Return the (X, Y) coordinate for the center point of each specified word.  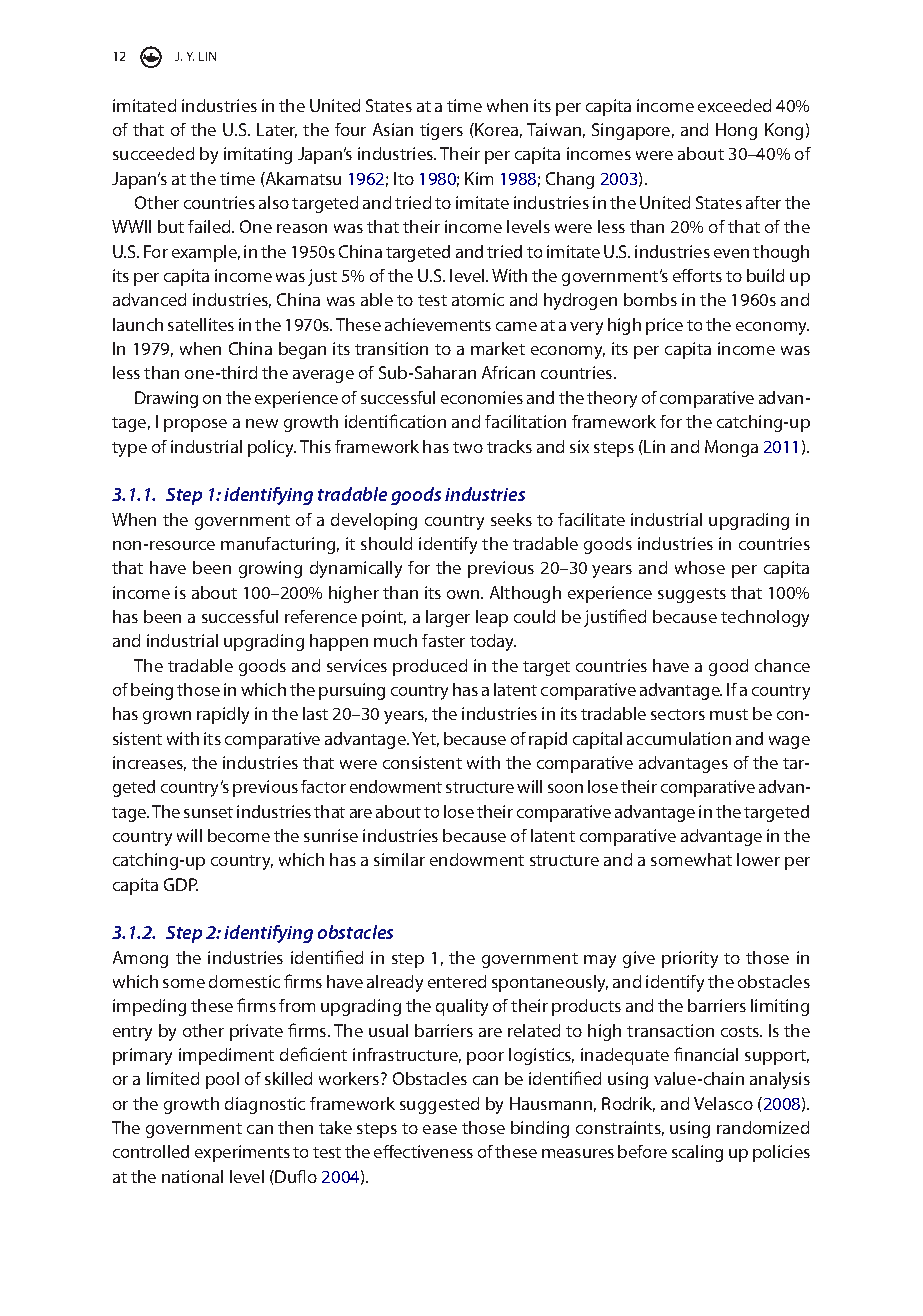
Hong (736, 131)
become (239, 835)
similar (399, 859)
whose (700, 567)
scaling (697, 1153)
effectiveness (423, 1151)
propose (195, 425)
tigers (441, 131)
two (468, 447)
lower (758, 859)
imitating (258, 155)
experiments (242, 1153)
